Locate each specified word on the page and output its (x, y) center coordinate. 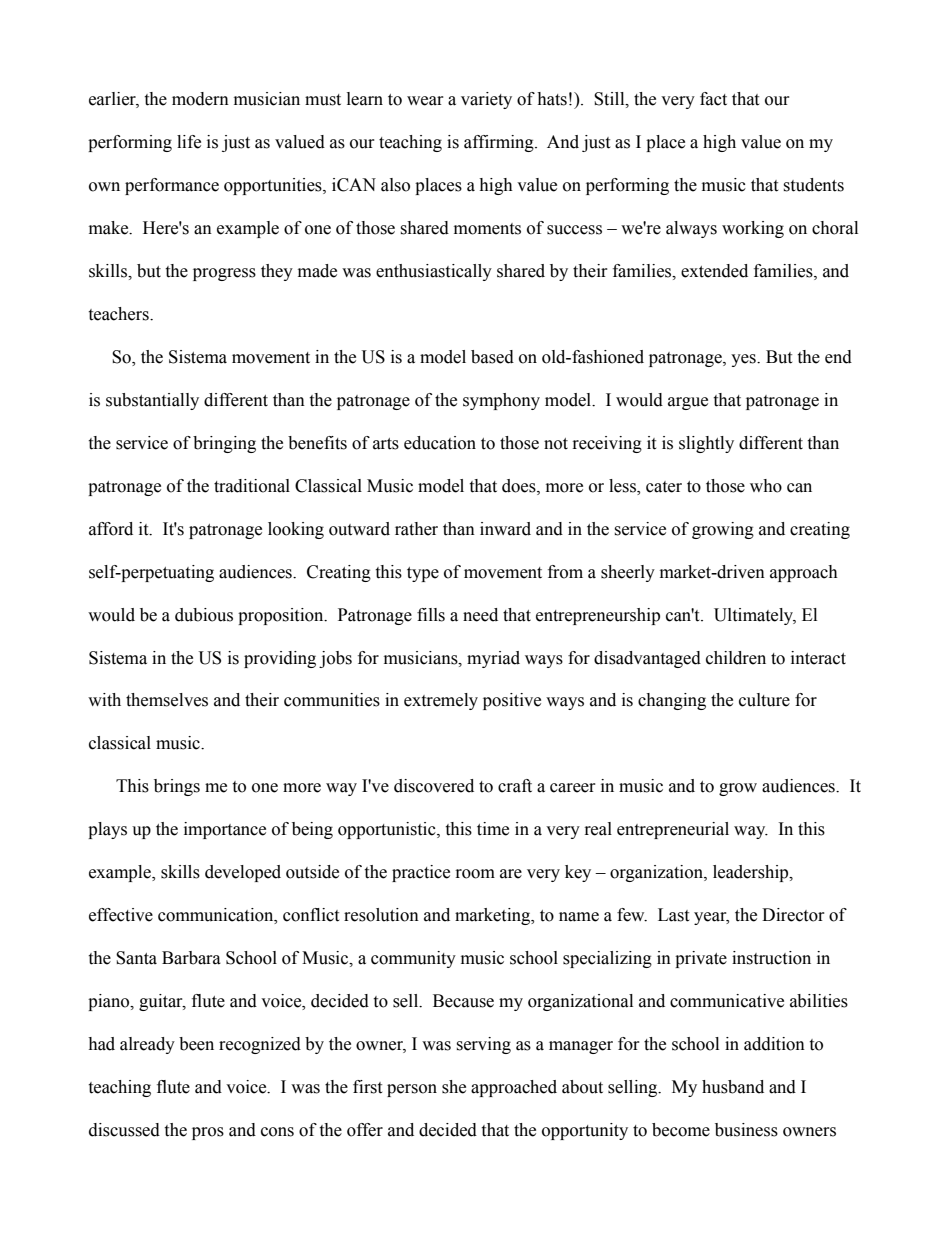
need (480, 615)
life (189, 142)
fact (713, 99)
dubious (204, 615)
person (412, 1090)
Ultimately (755, 616)
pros (208, 1133)
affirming (500, 143)
